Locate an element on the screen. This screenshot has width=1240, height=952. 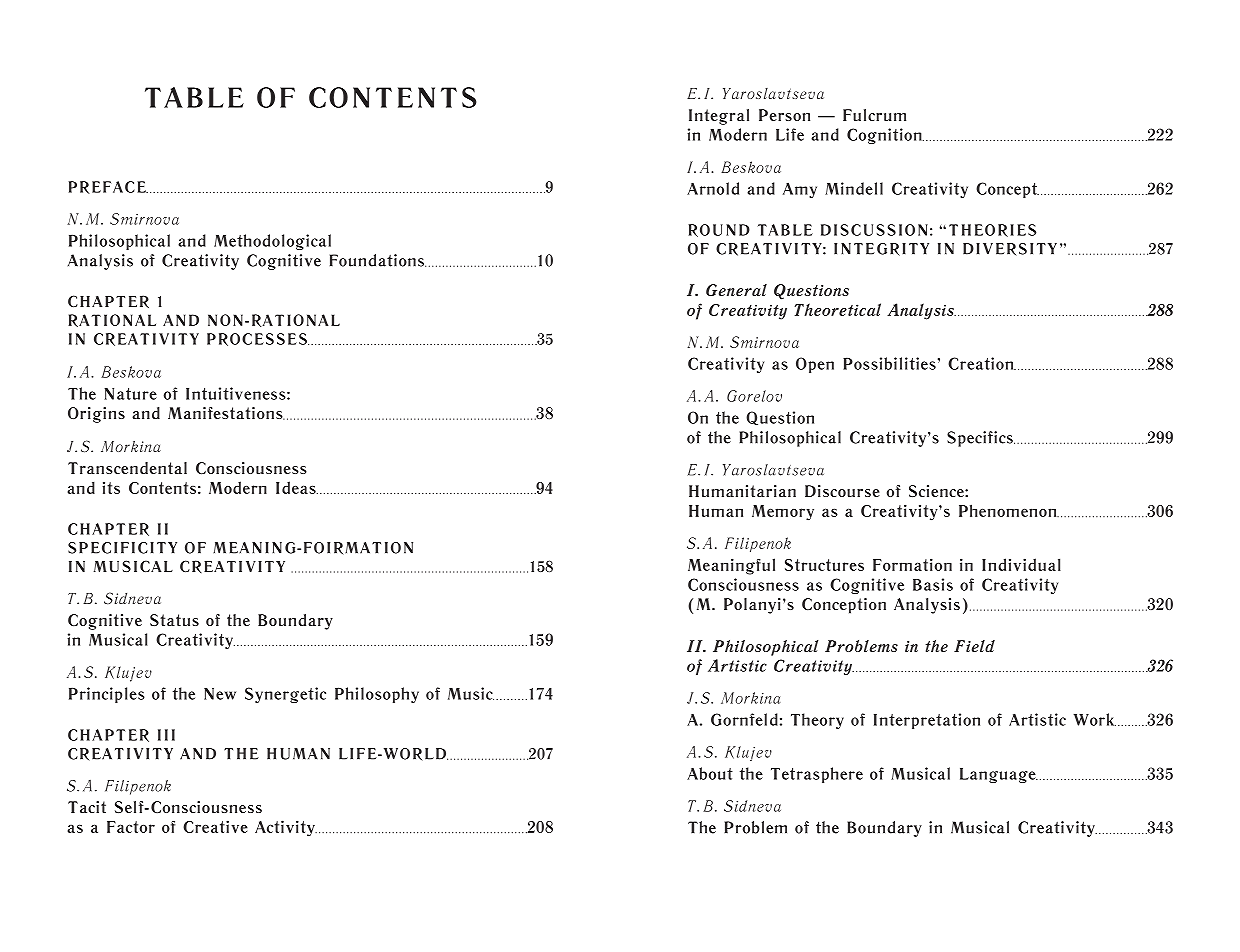
Memory is located at coordinates (783, 513).
